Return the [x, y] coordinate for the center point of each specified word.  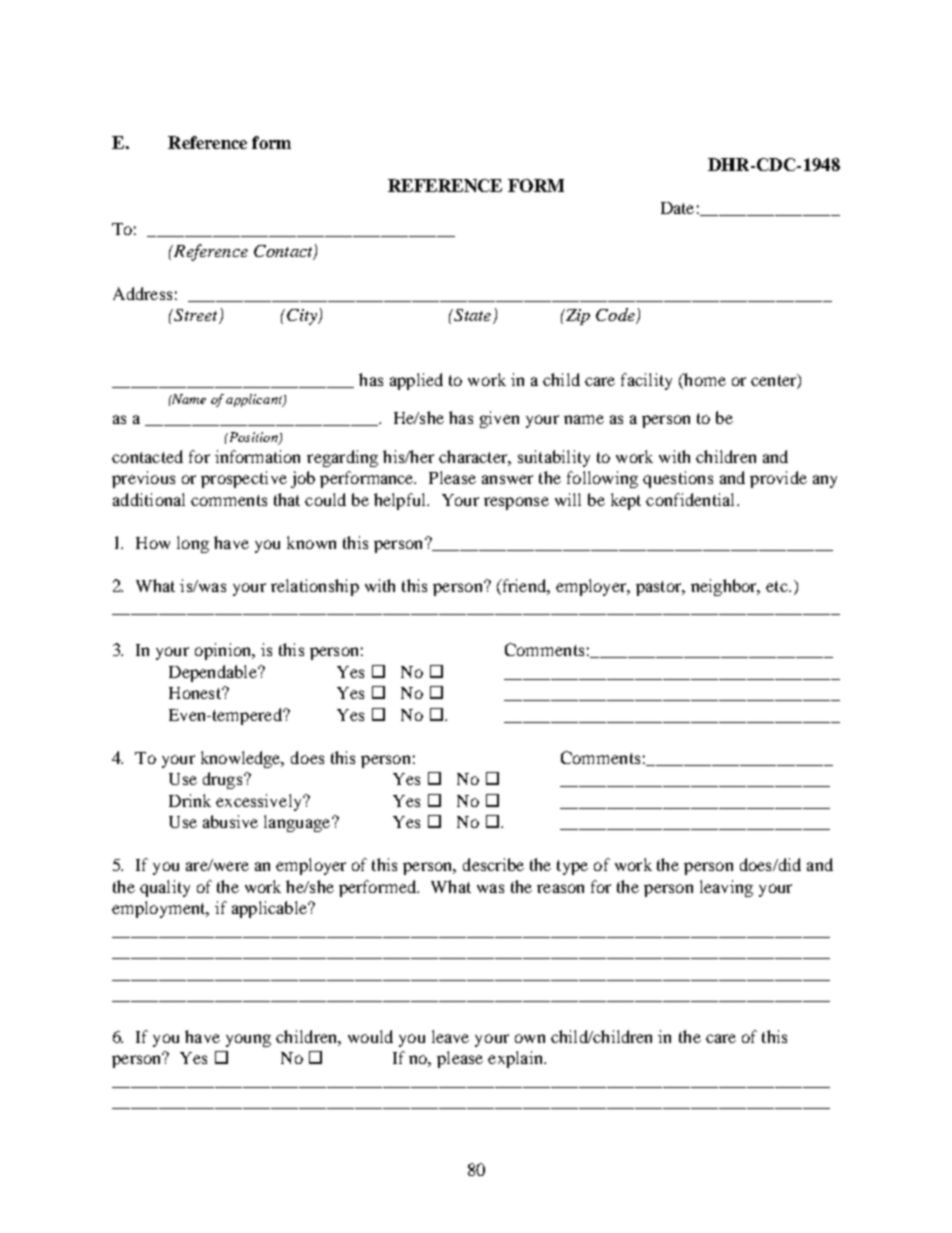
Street [196, 316]
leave [450, 1036]
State [471, 315]
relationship [315, 587]
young [248, 1040]
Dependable [214, 673]
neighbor [725, 587]
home [704, 379]
